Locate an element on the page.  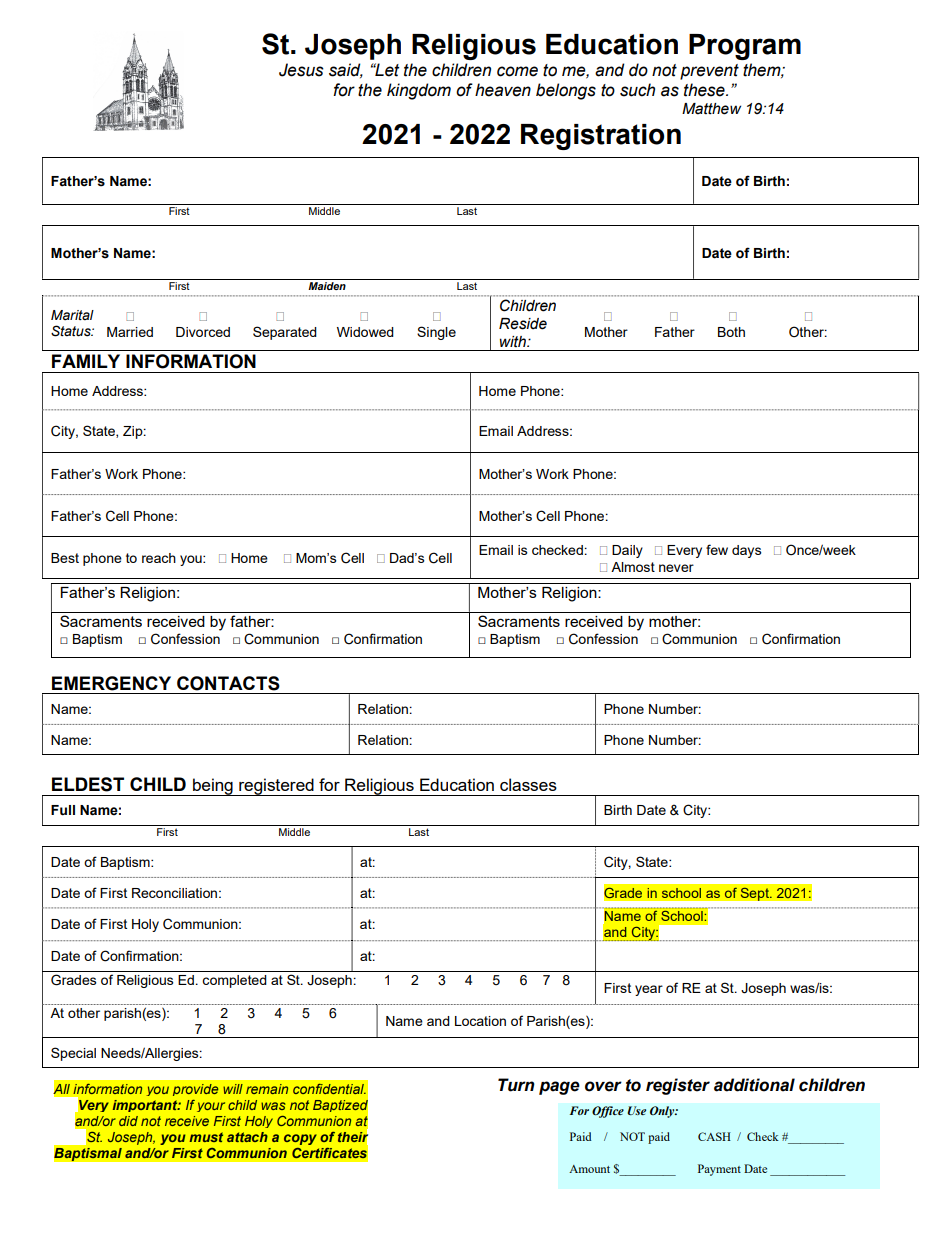
said is located at coordinates (346, 70).
